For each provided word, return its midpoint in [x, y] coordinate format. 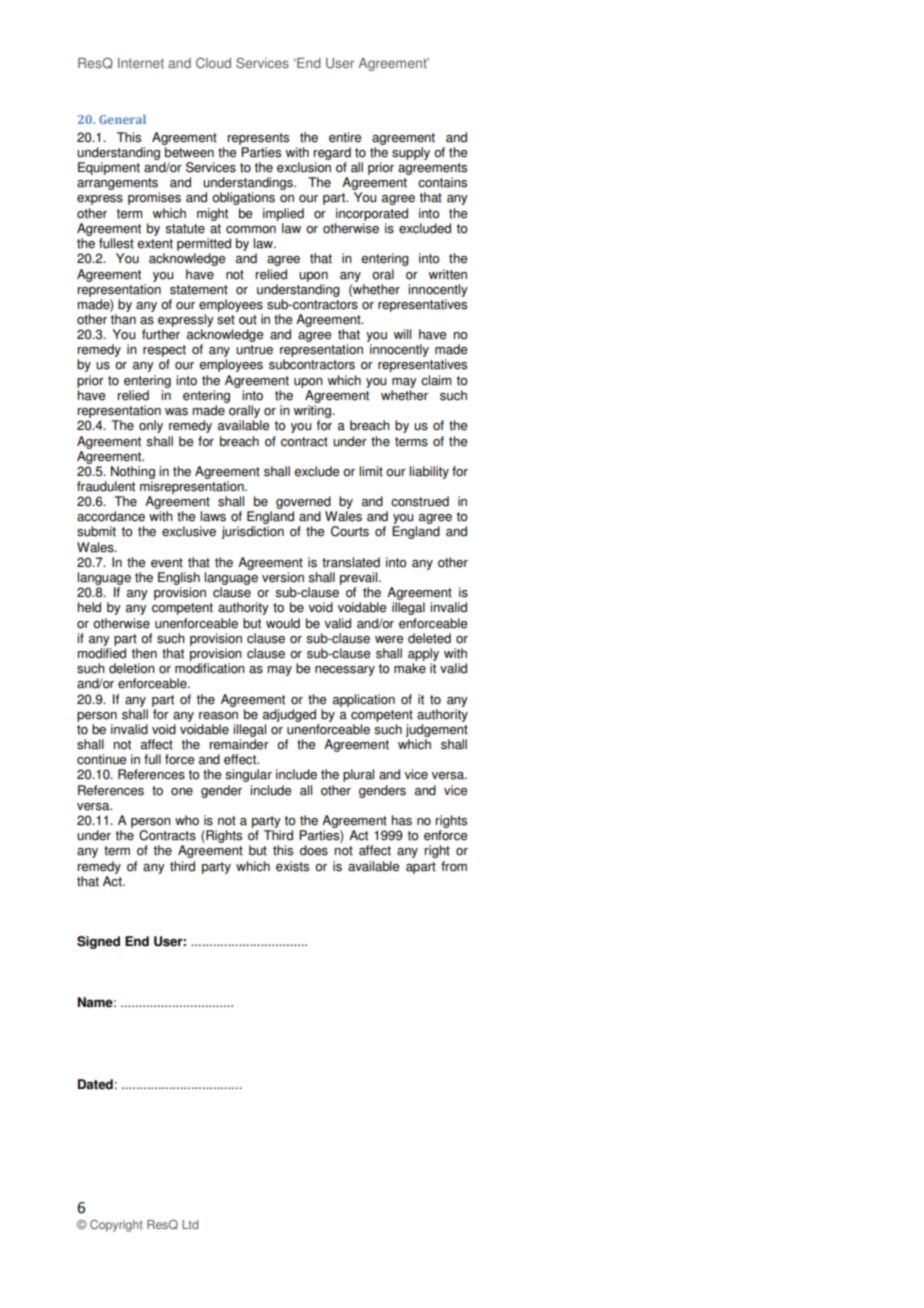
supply [411, 153]
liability [429, 472]
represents [258, 139]
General [122, 119]
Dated [95, 1084]
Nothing [133, 472]
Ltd [190, 1224]
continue [101, 759]
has [401, 820]
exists [292, 866]
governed [303, 502]
